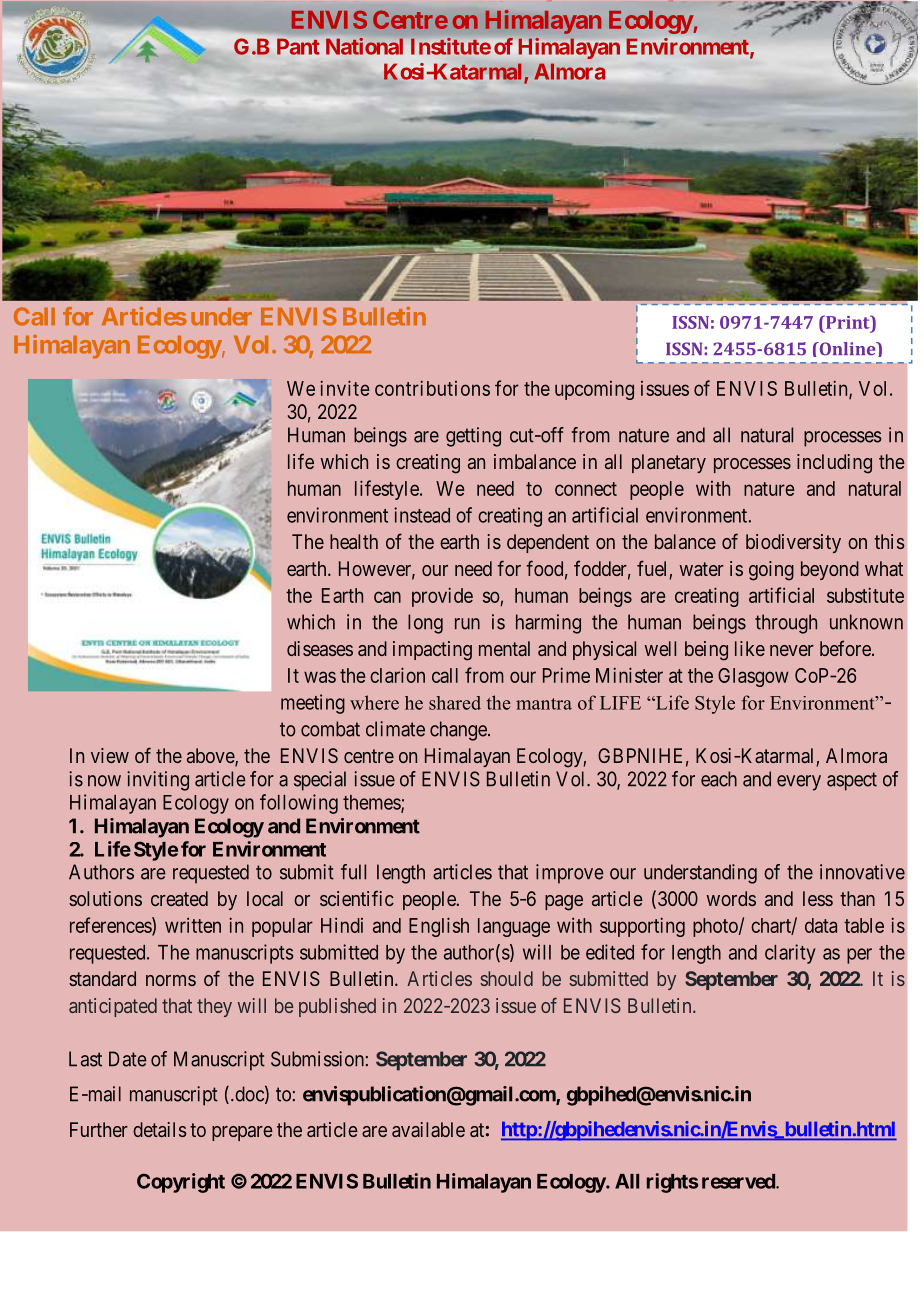  I want to click on dependent, so click(548, 543).
